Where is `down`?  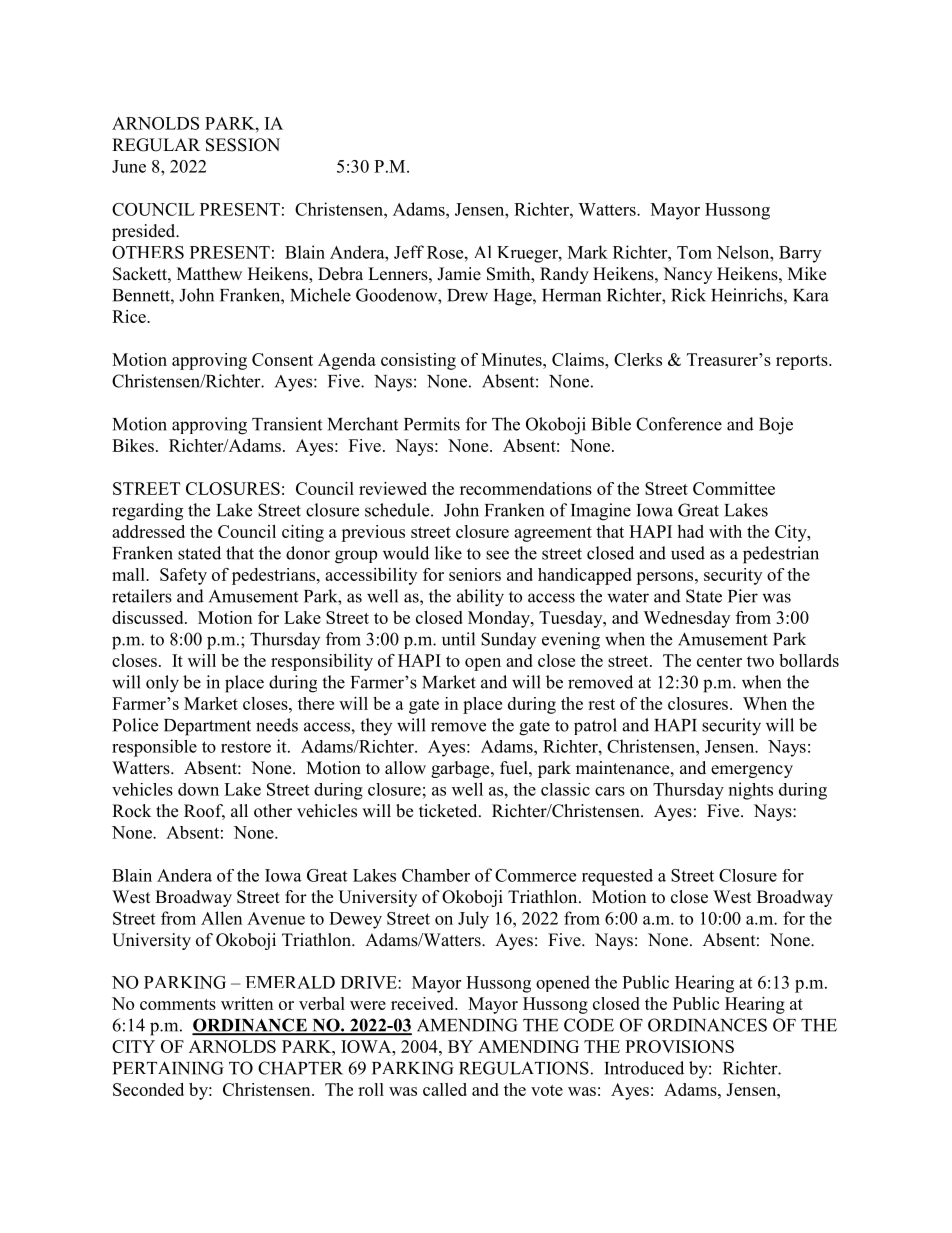 down is located at coordinates (198, 789).
